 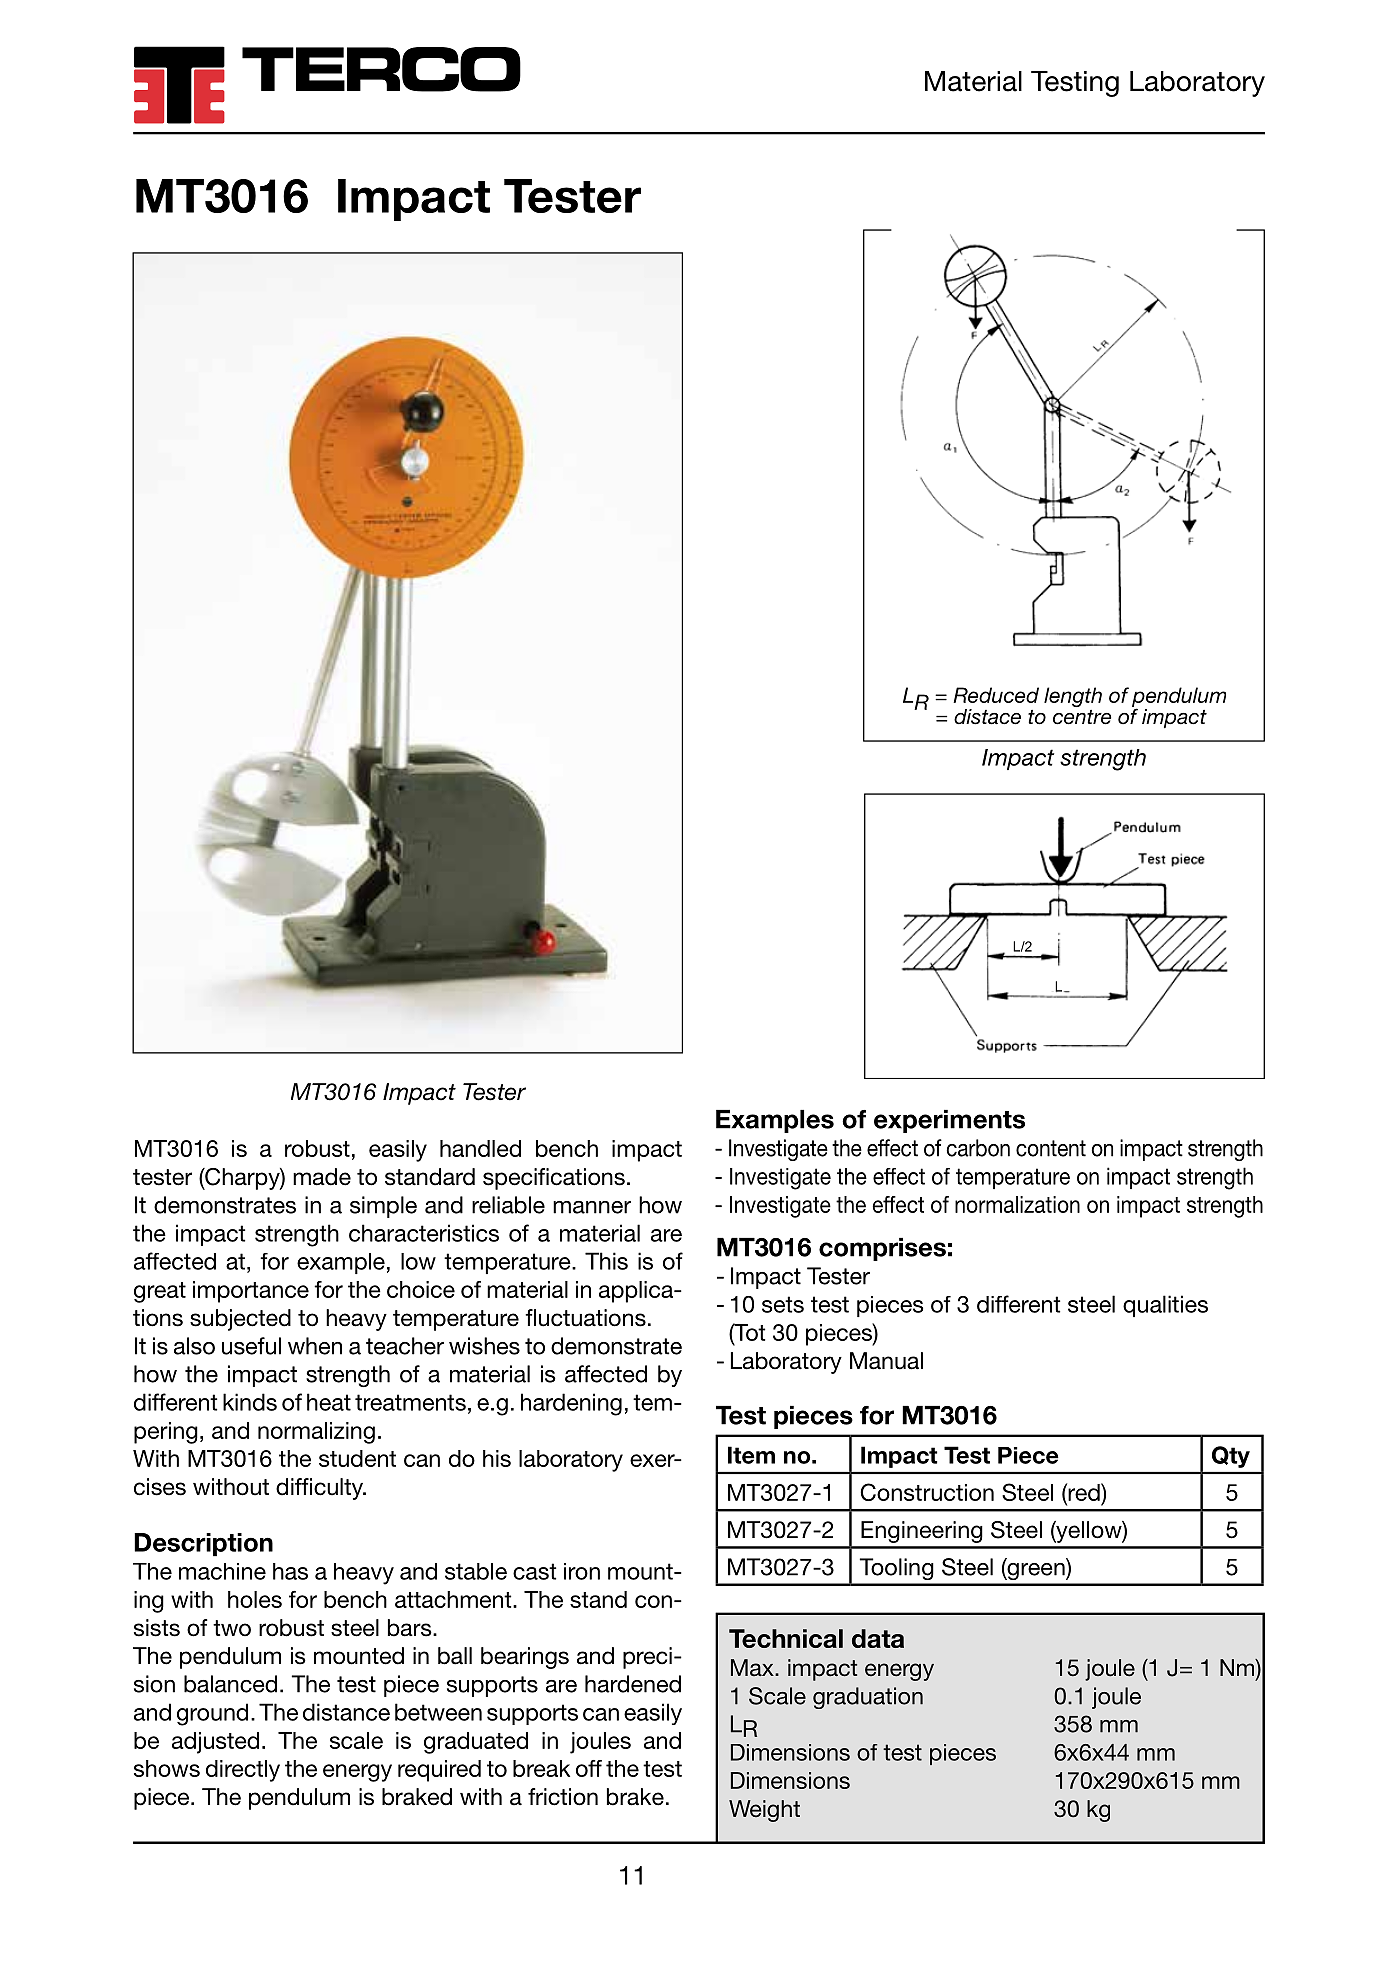 I want to click on This, so click(x=606, y=1261).
